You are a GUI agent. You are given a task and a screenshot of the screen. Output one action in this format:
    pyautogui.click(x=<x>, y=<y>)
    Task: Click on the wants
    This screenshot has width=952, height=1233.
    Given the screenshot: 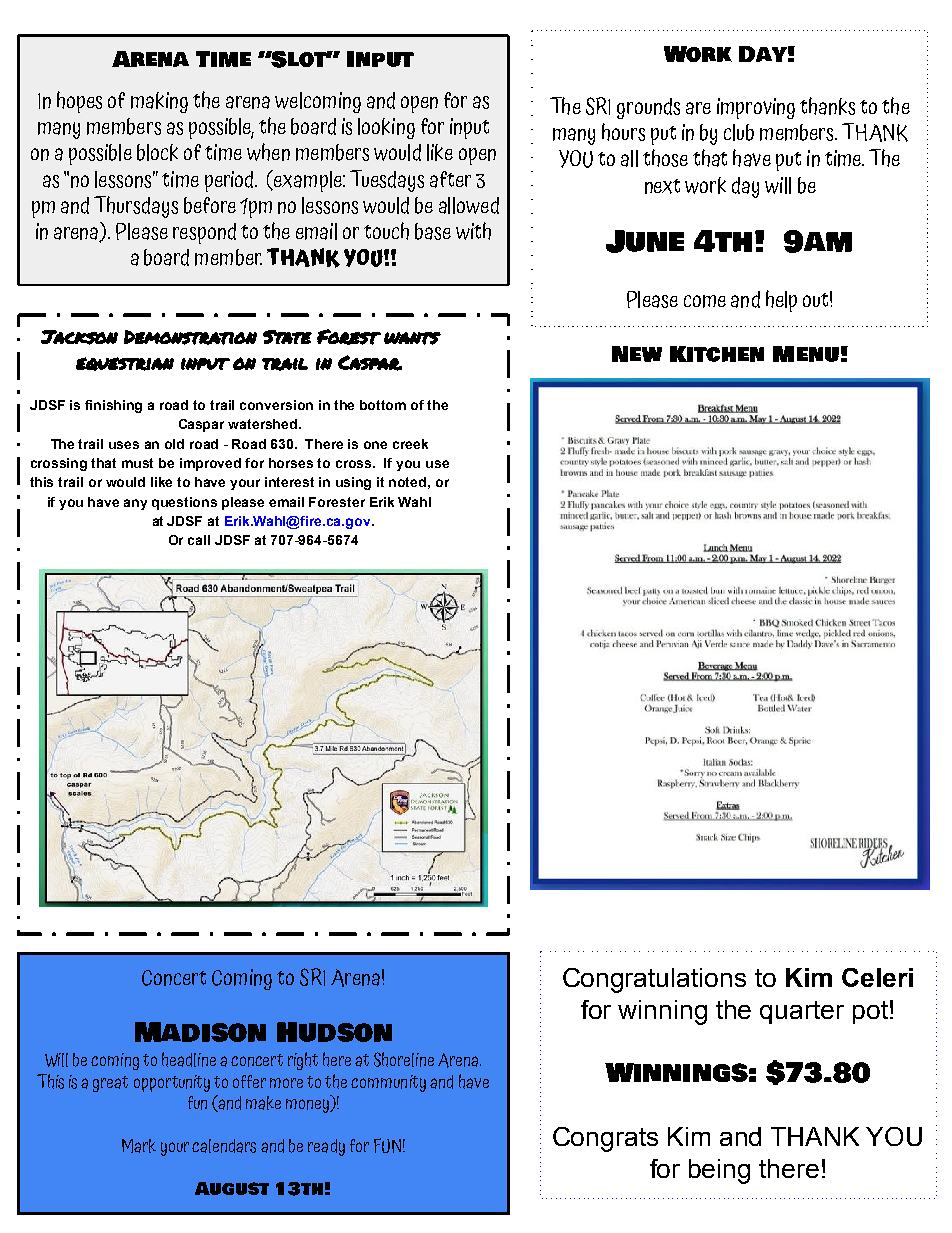 What is the action you would take?
    pyautogui.click(x=412, y=338)
